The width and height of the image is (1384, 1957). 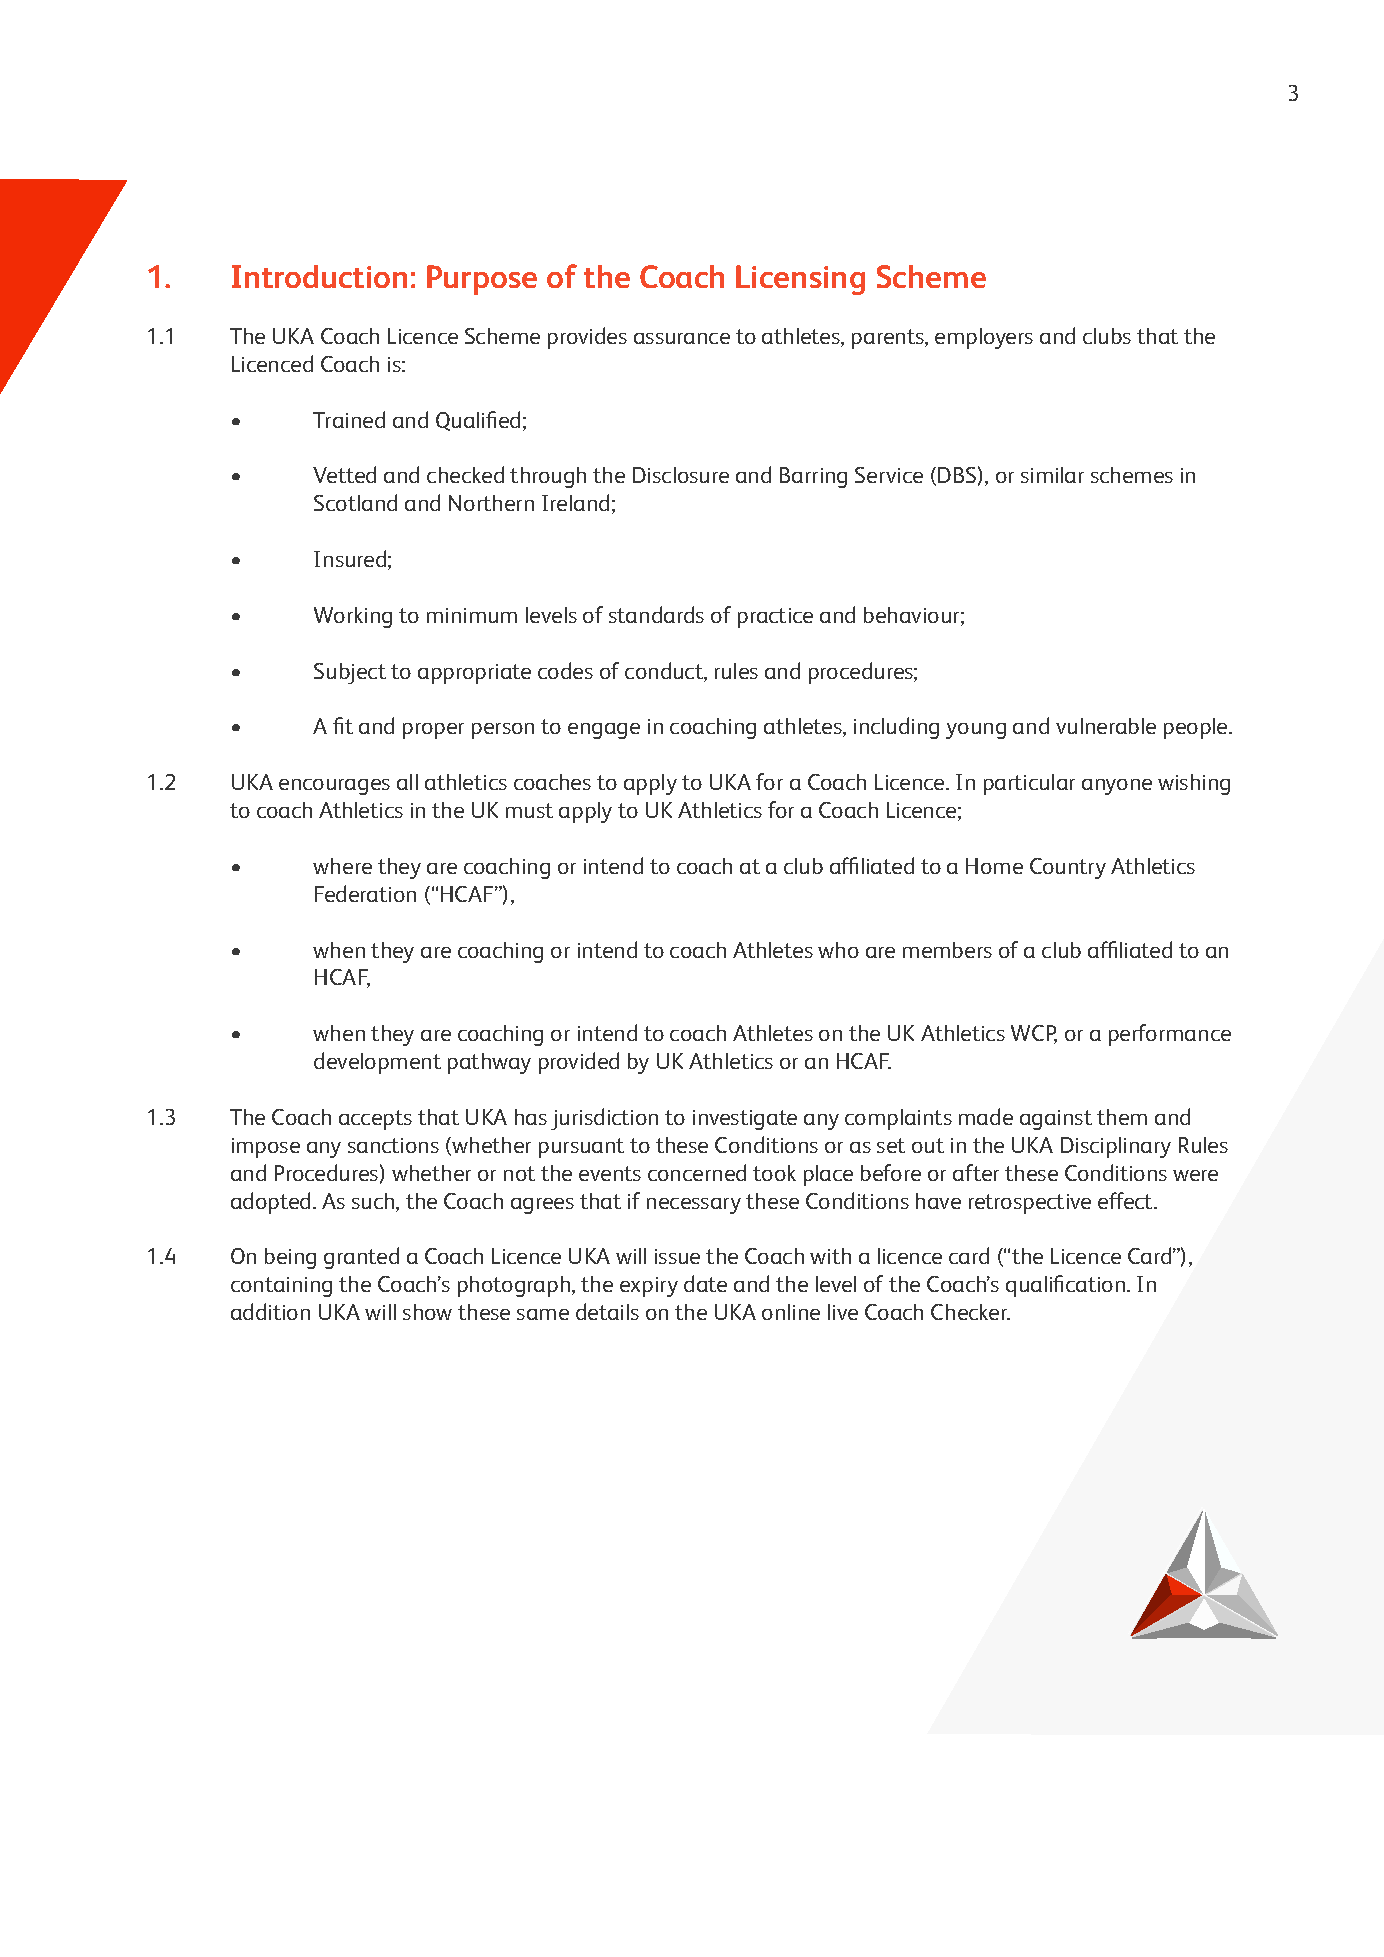 I want to click on Introduction, so click(x=319, y=276).
